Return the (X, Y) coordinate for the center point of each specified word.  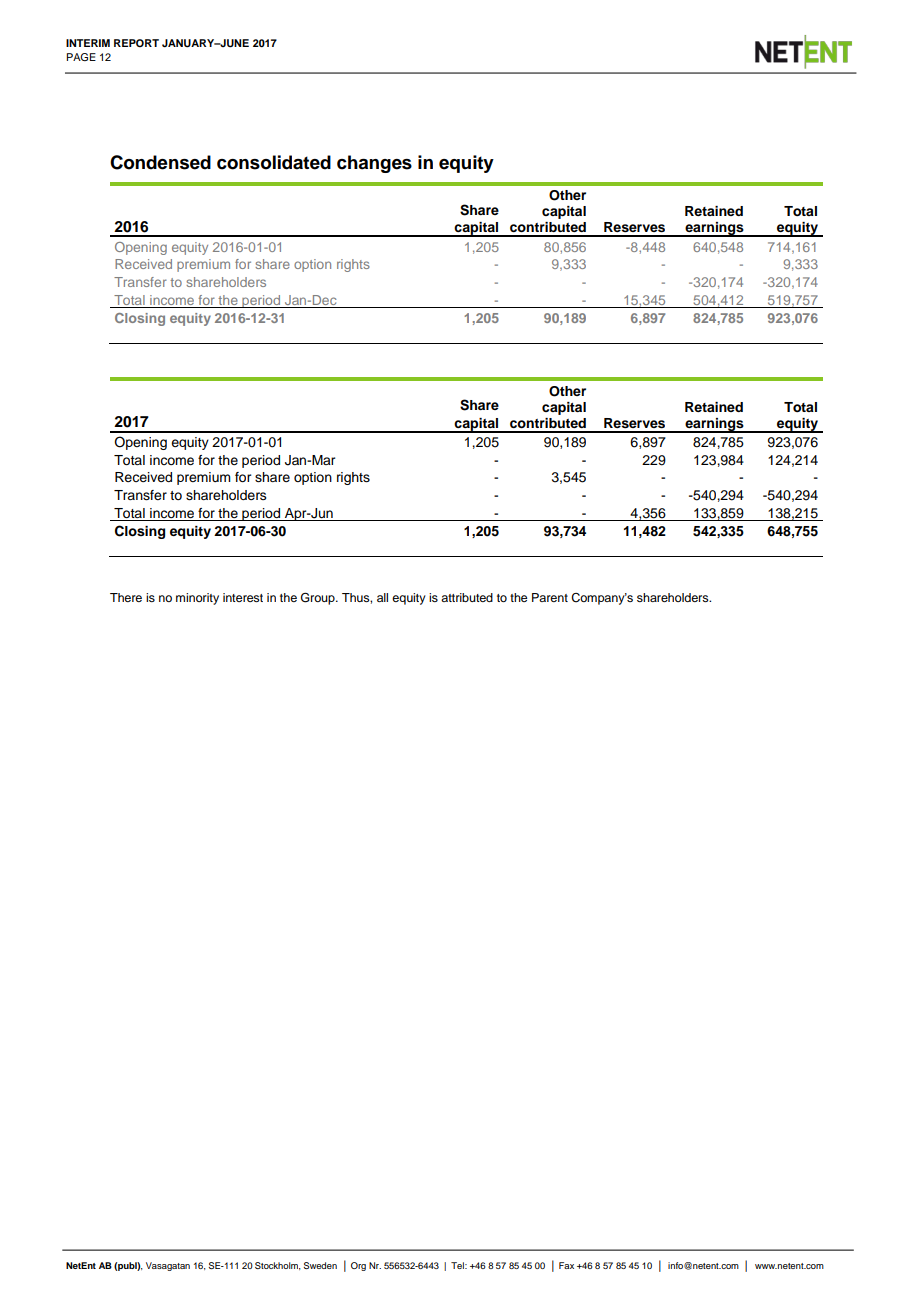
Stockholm (278, 1266)
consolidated (274, 162)
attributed (467, 597)
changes (374, 164)
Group (319, 598)
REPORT (136, 43)
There (126, 597)
